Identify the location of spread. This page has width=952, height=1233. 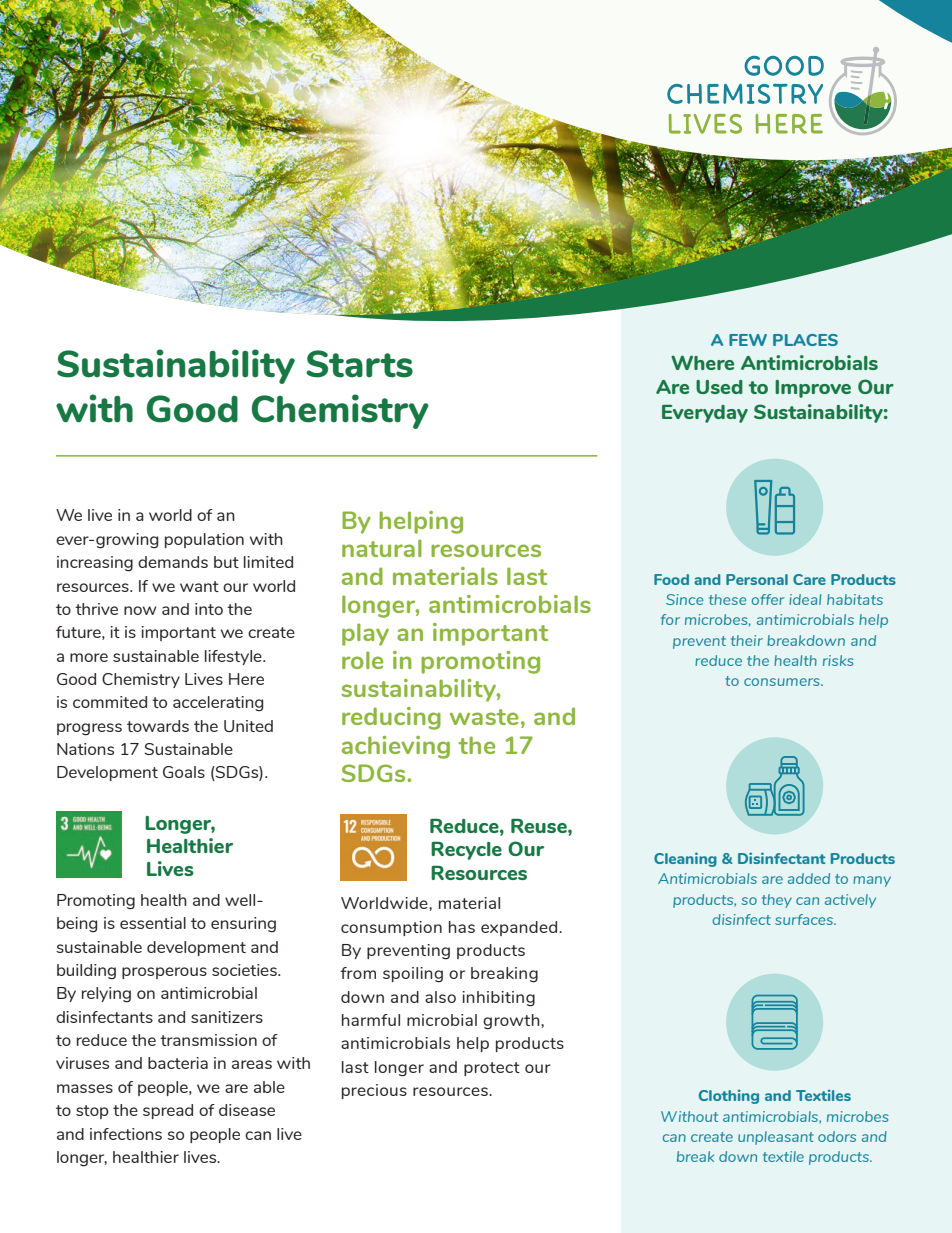
(168, 1111).
